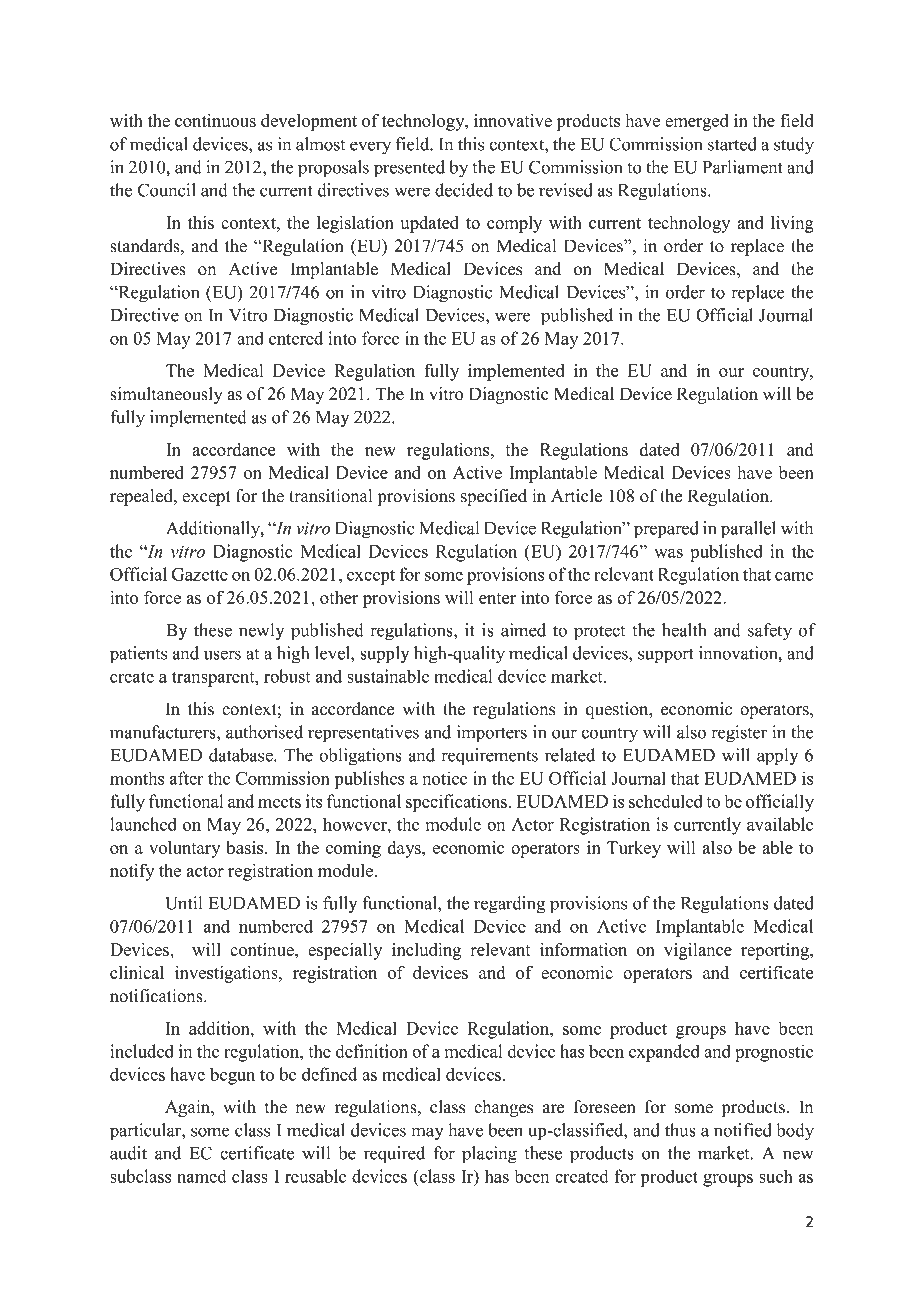 Image resolution: width=924 pixels, height=1308 pixels. What do you see at coordinates (183, 903) in the screenshot?
I see `Until` at bounding box center [183, 903].
